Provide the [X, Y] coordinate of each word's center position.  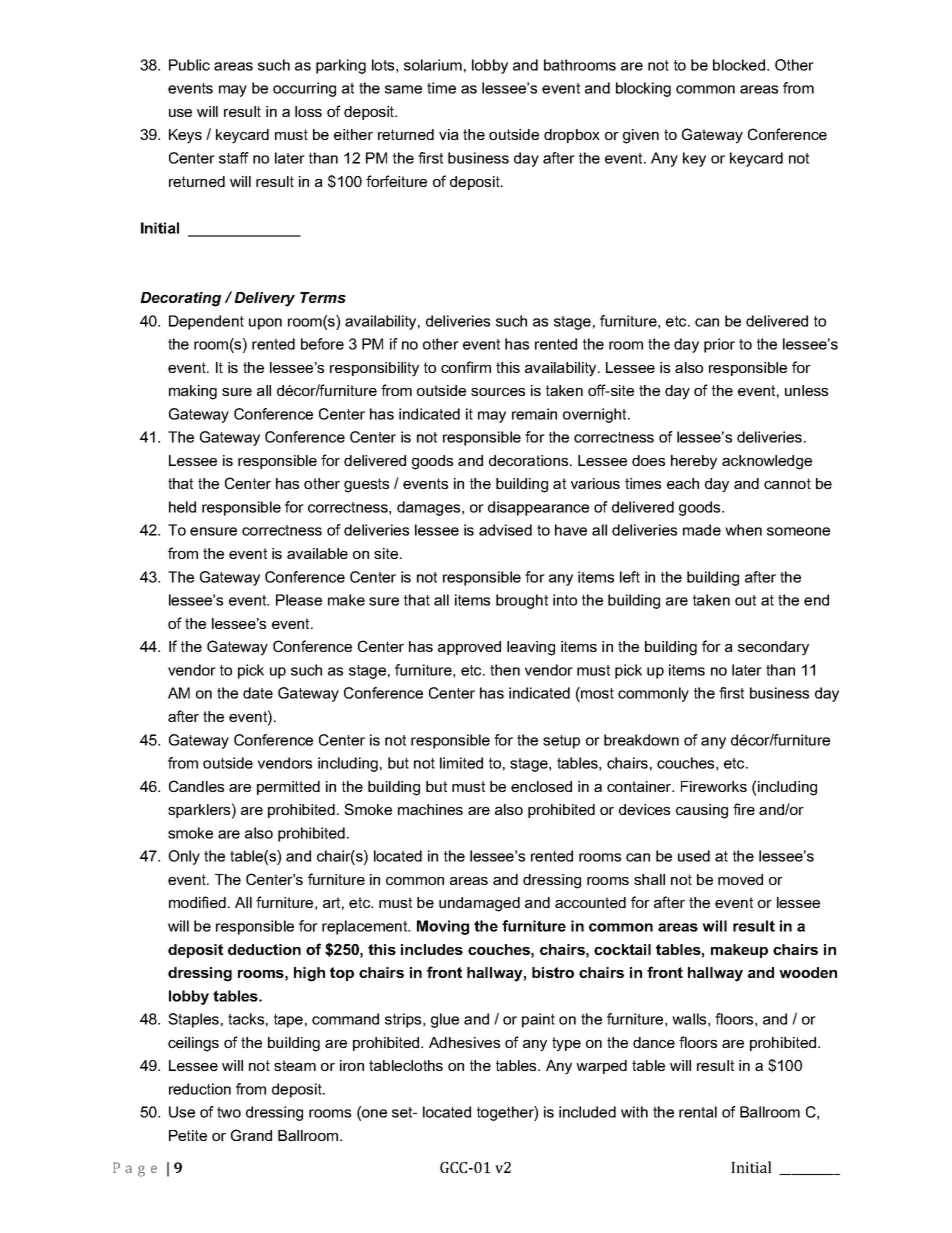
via [449, 134]
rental [698, 1112]
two [229, 1112]
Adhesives [464, 1042]
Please [299, 600]
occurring [304, 89]
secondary [773, 648]
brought [522, 601]
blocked [740, 65]
